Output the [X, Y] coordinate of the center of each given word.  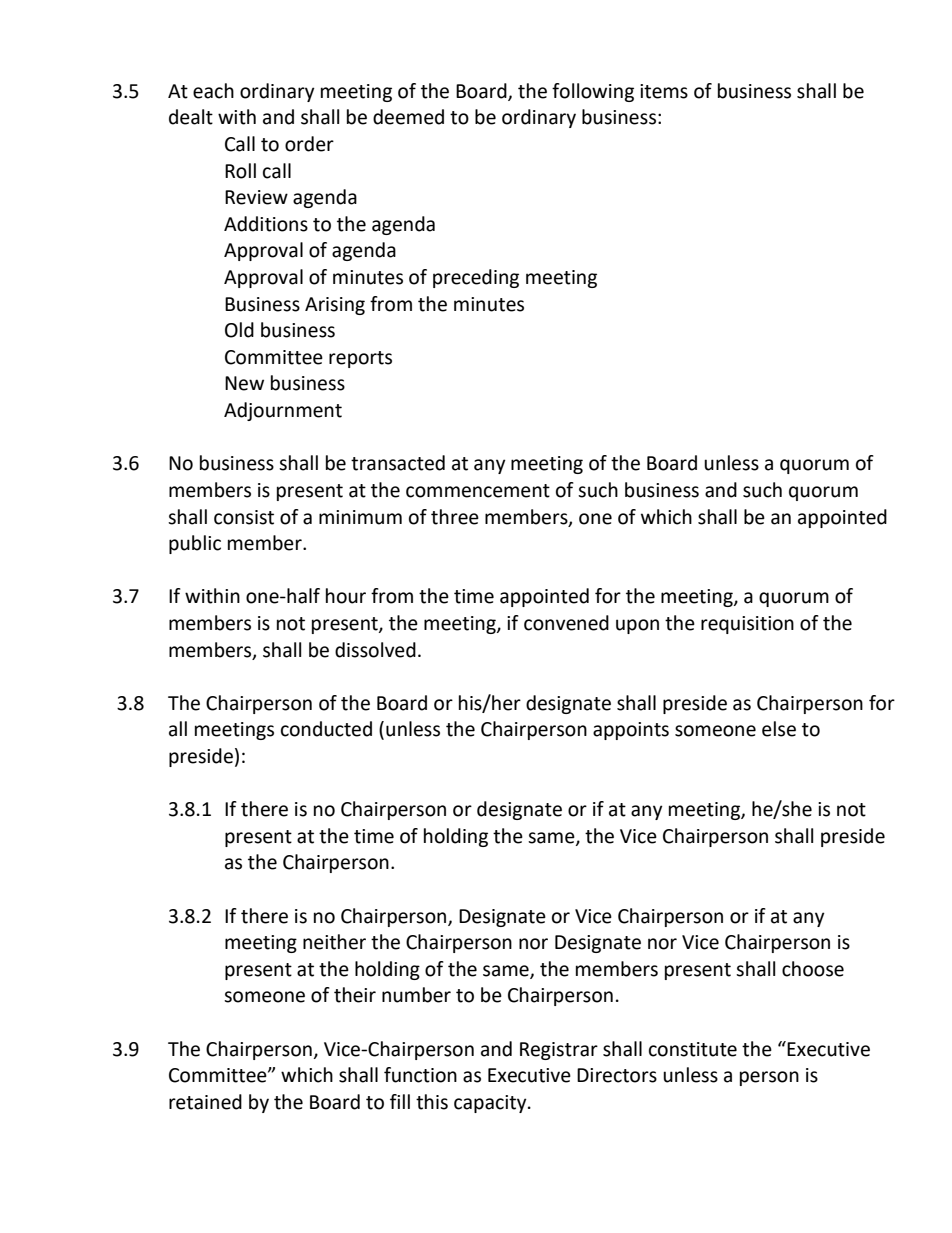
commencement [478, 491]
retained [205, 1102]
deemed [408, 117]
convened [566, 623]
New [244, 383]
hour [346, 596]
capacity [491, 1104]
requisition [747, 625]
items [664, 91]
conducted [326, 729]
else [779, 729]
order [309, 144]
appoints [631, 731]
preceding [476, 278]
